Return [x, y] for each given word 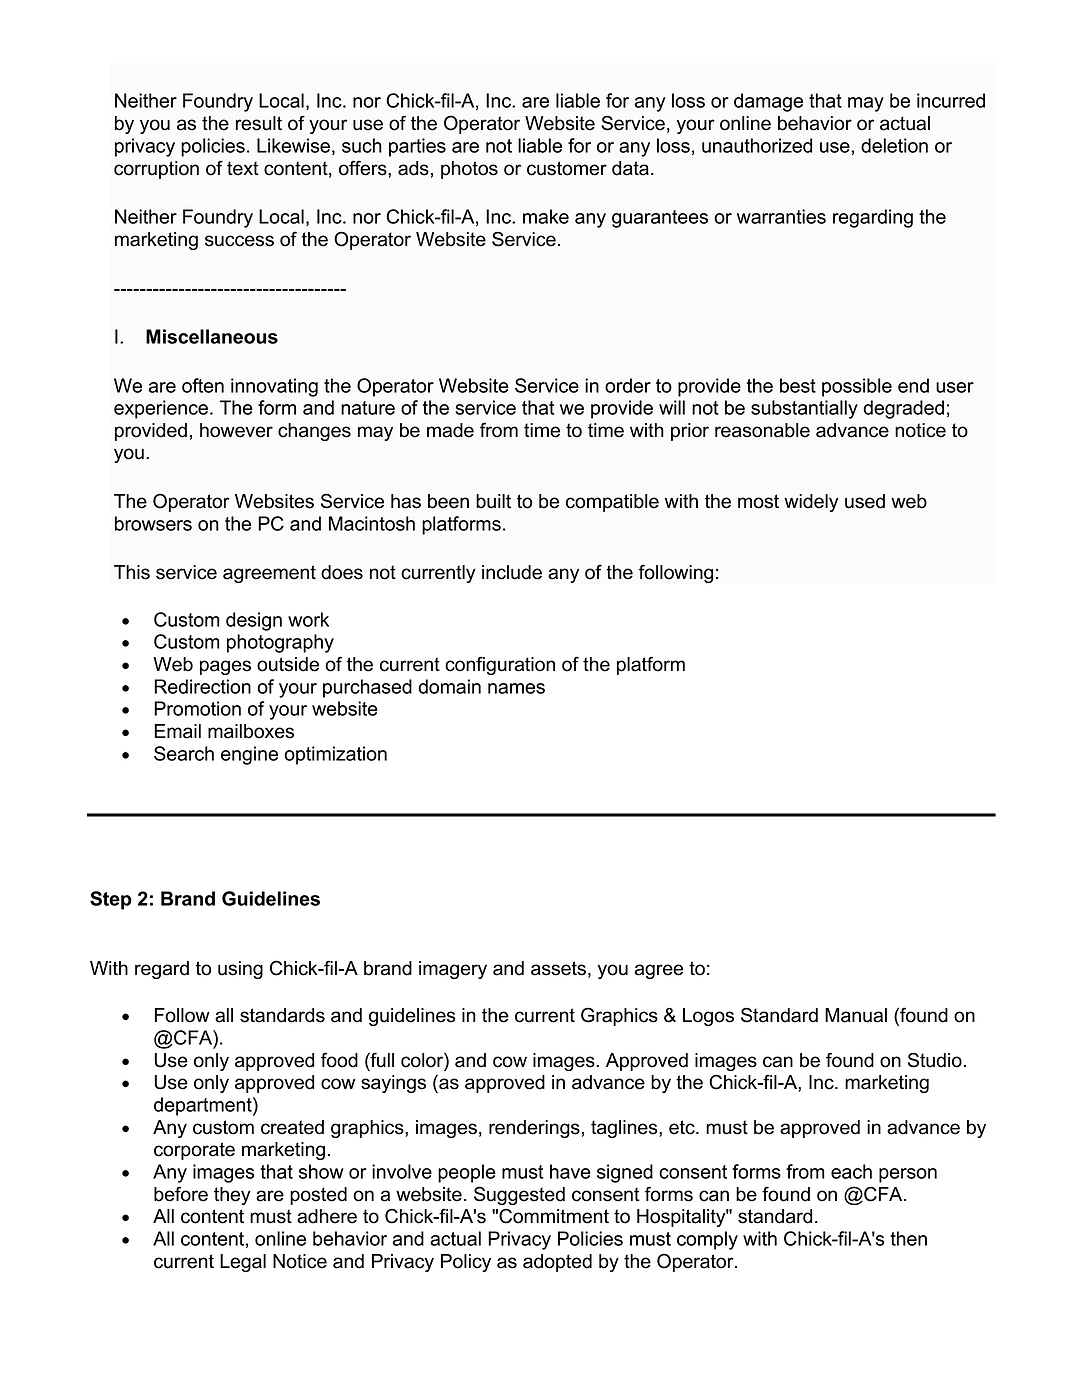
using [240, 970]
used [865, 501]
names [516, 688]
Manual [856, 1015]
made [450, 430]
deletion [894, 145]
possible [857, 387]
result [259, 123]
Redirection [202, 686]
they [232, 1196]
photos [469, 170]
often [203, 385]
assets [558, 968]
